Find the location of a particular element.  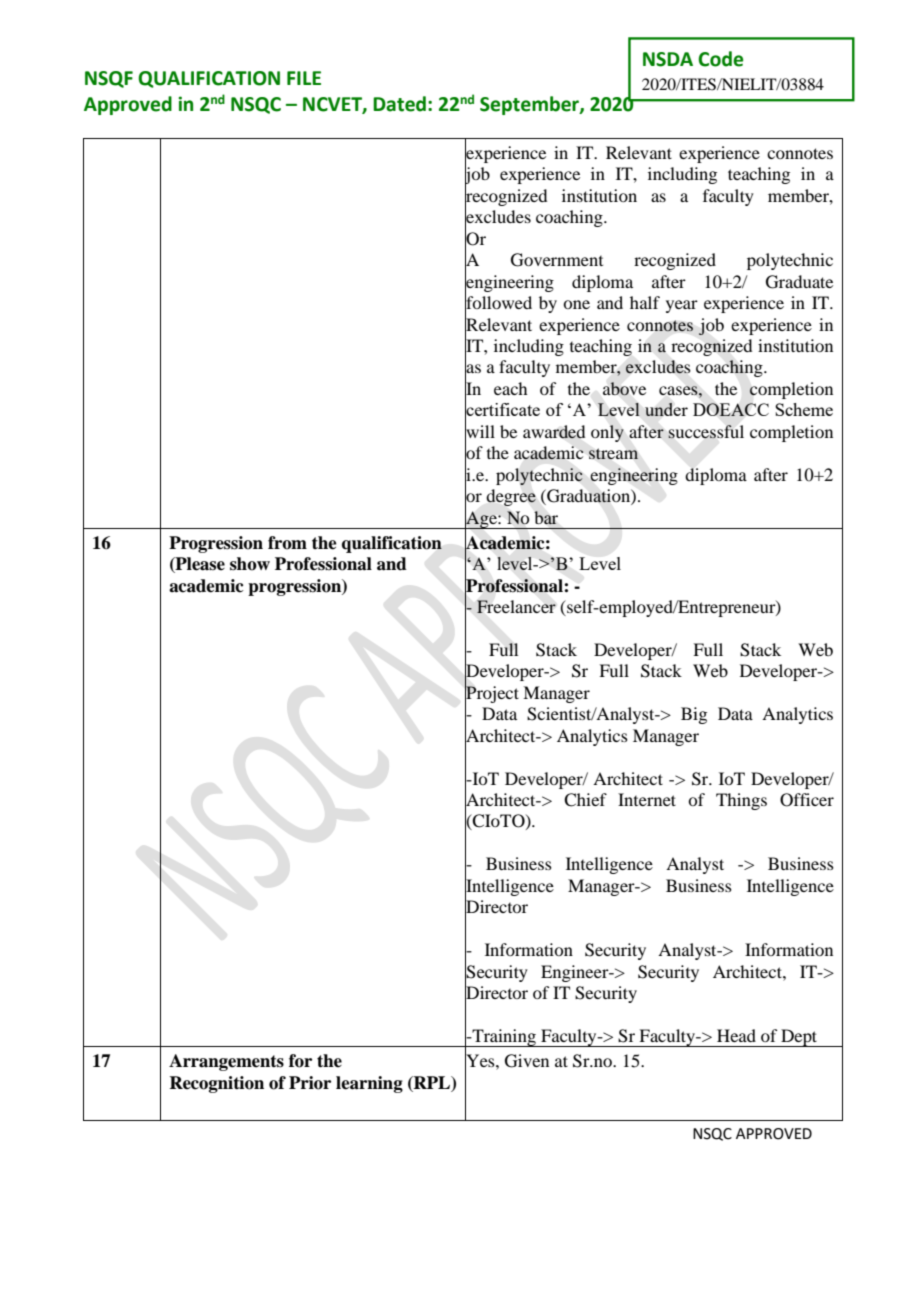

Chief is located at coordinates (585, 800).
